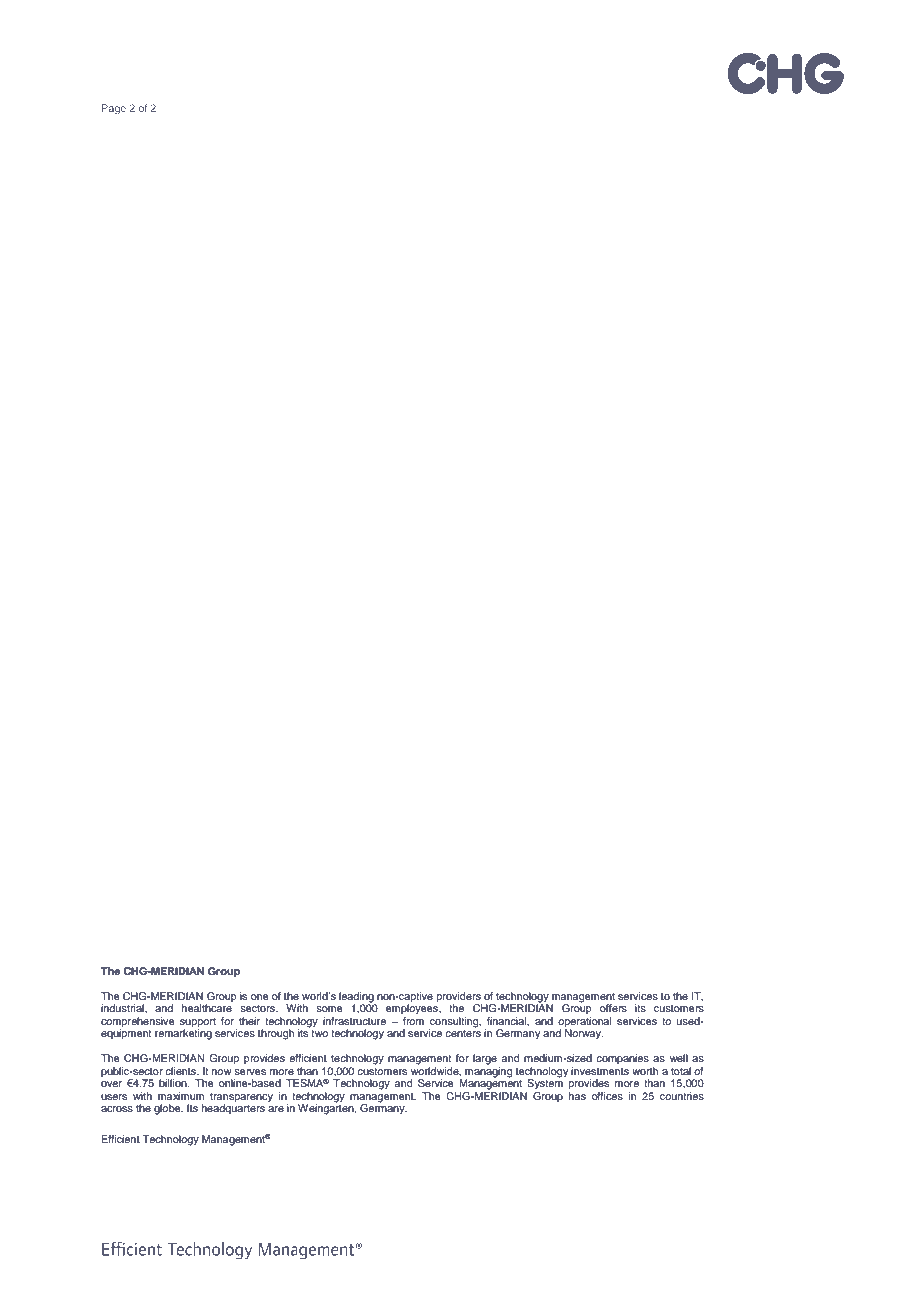 The height and width of the screenshot is (1308, 924). What do you see at coordinates (198, 1023) in the screenshot?
I see `support` at bounding box center [198, 1023].
